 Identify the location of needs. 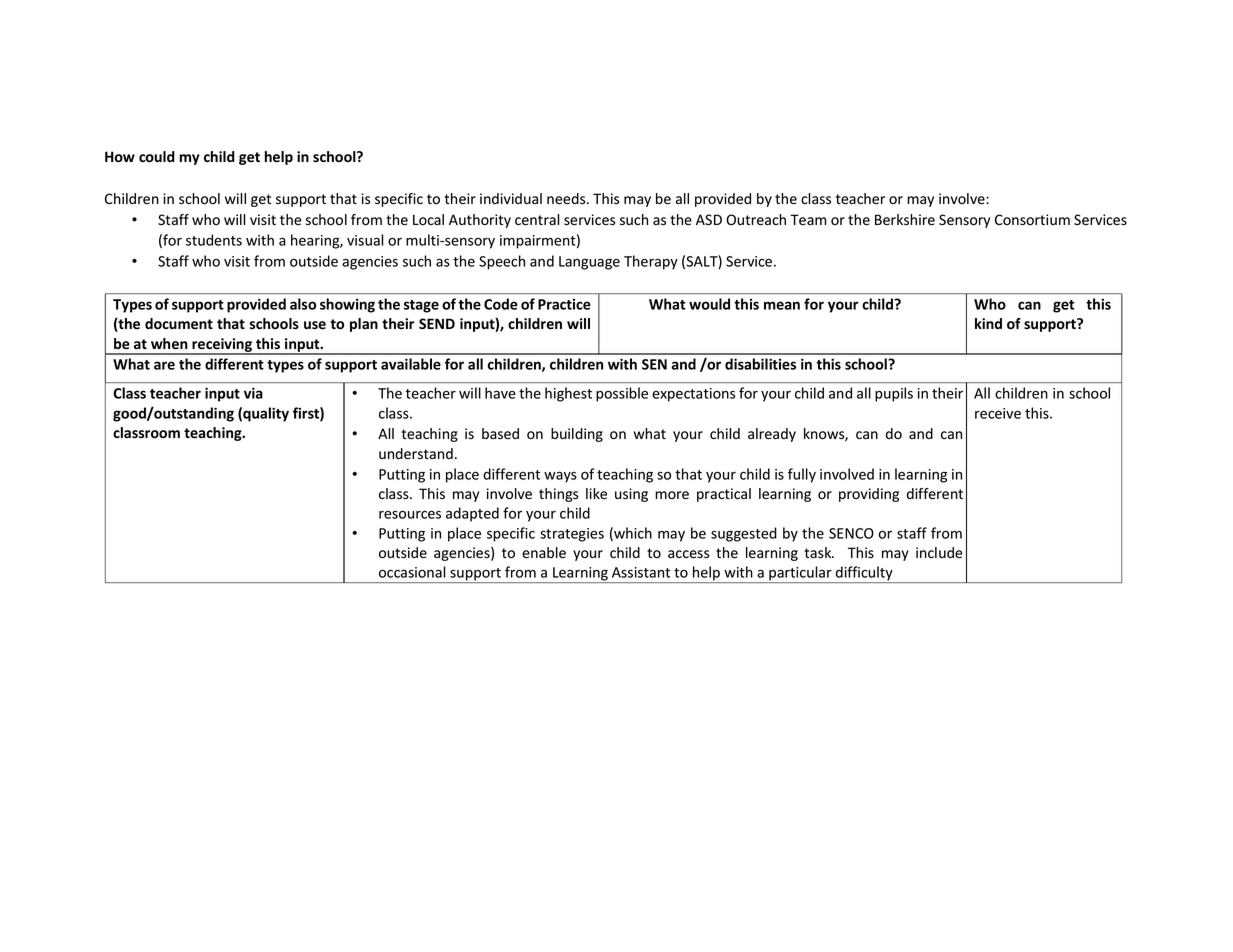
(567, 199).
